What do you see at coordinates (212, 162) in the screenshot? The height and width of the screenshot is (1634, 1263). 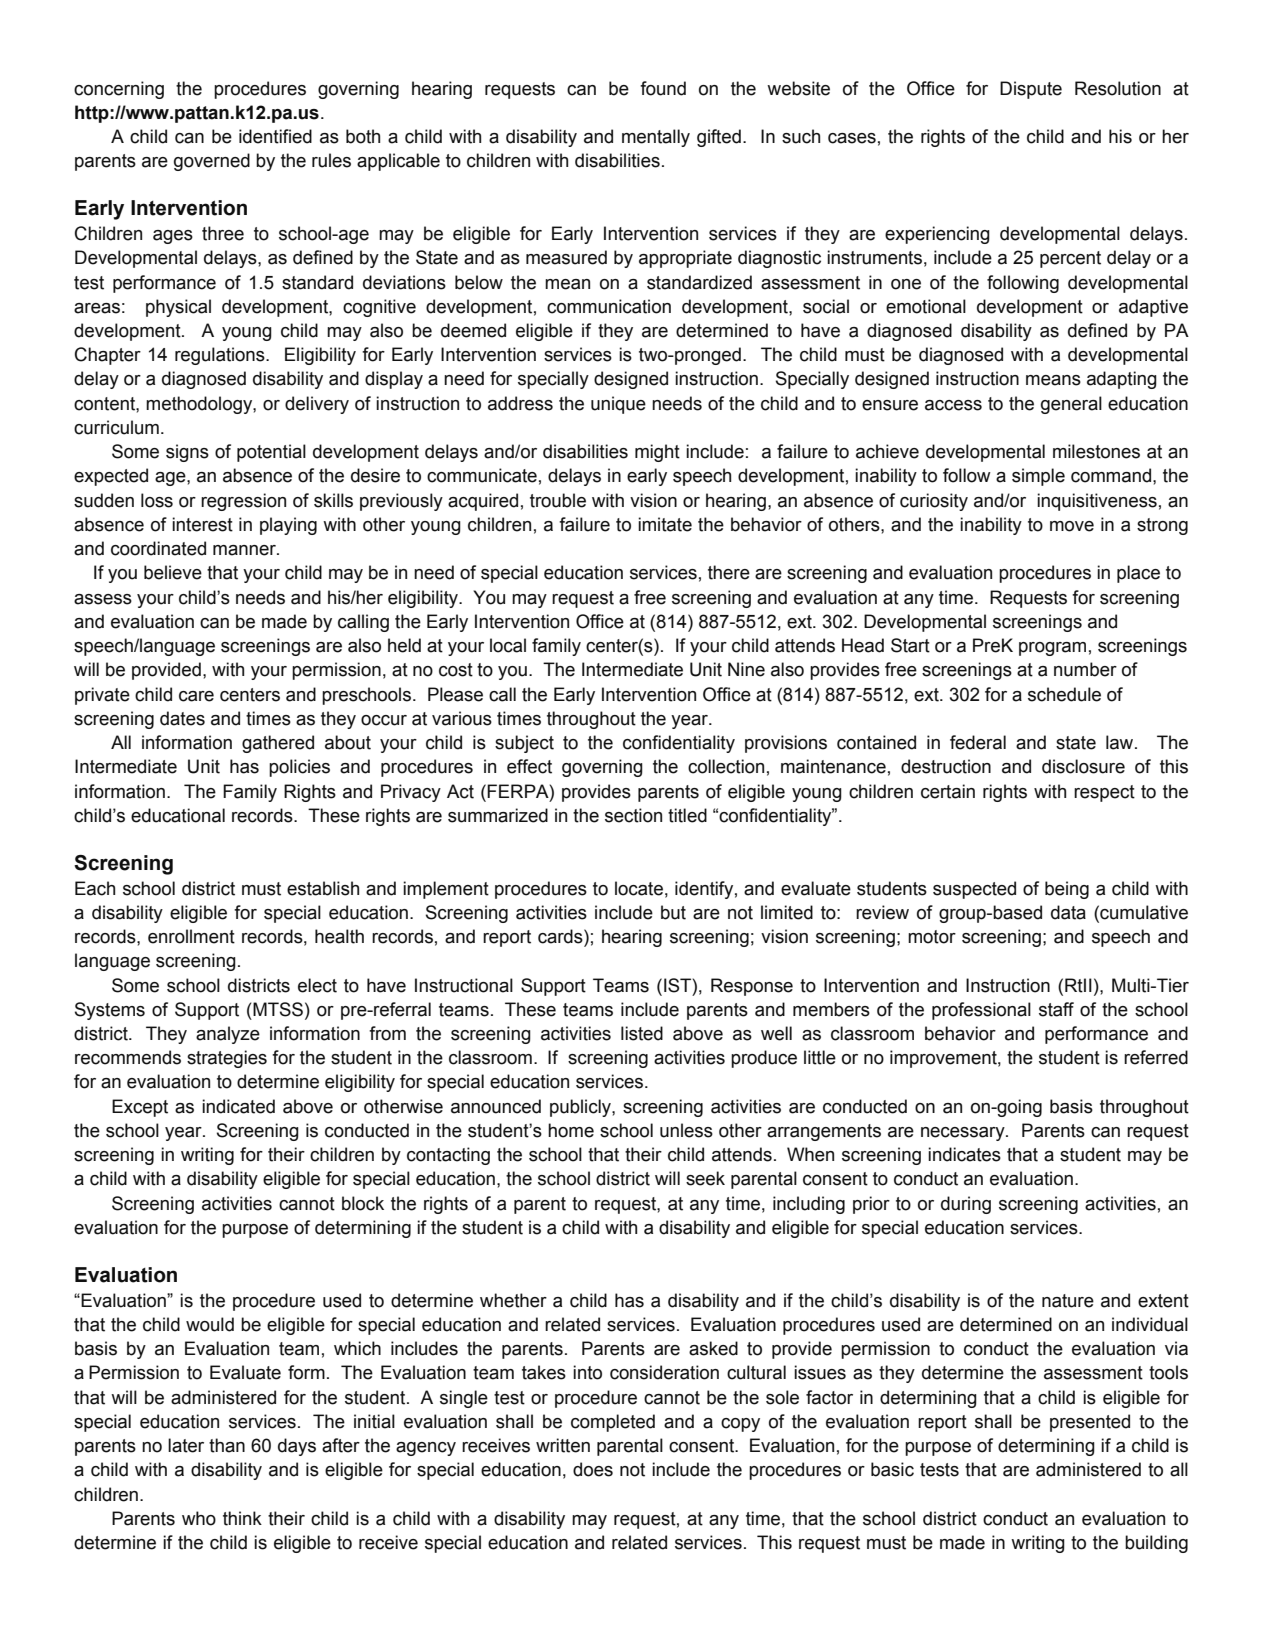 I see `governed` at bounding box center [212, 162].
